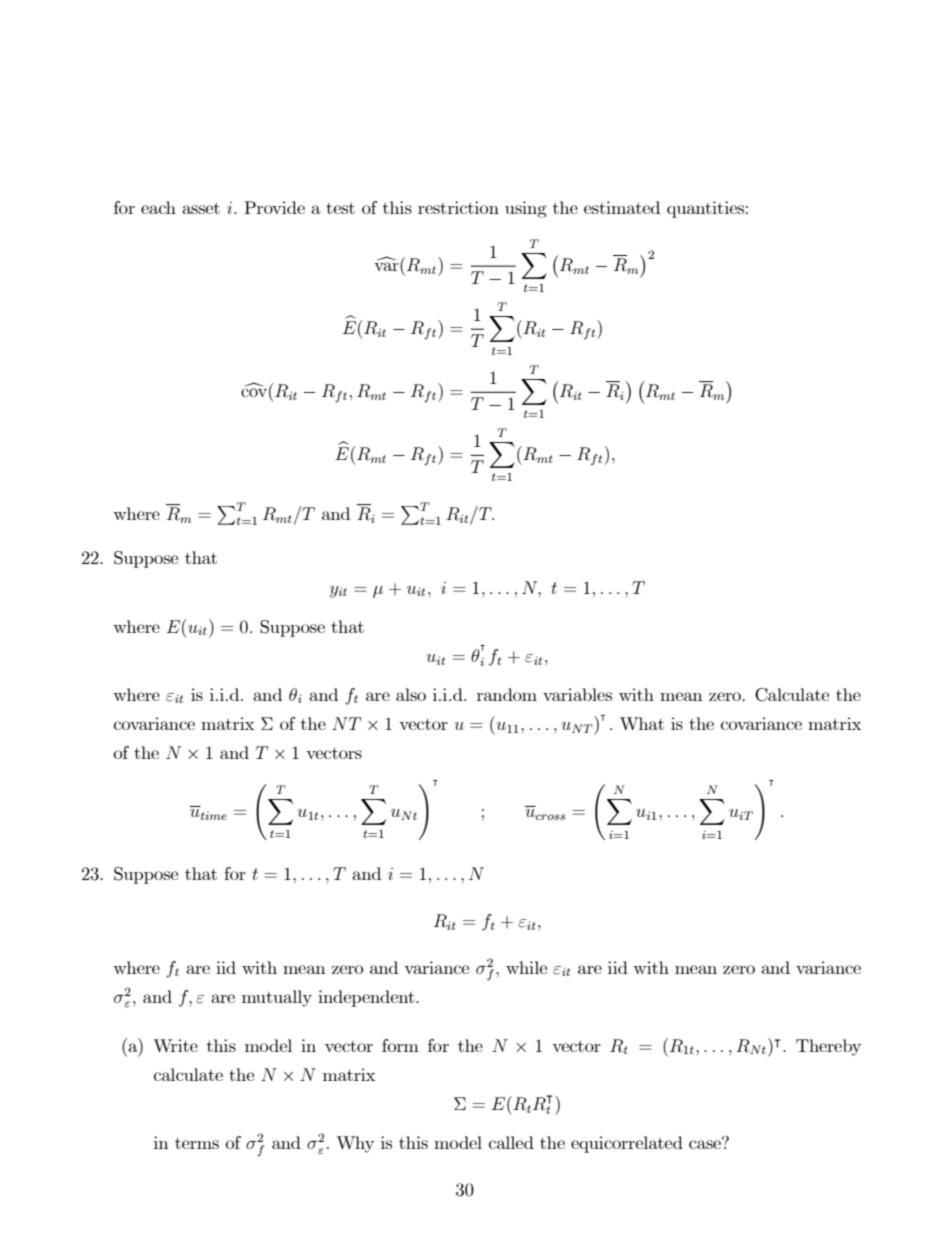  What do you see at coordinates (622, 207) in the screenshot?
I see `estimated` at bounding box center [622, 207].
